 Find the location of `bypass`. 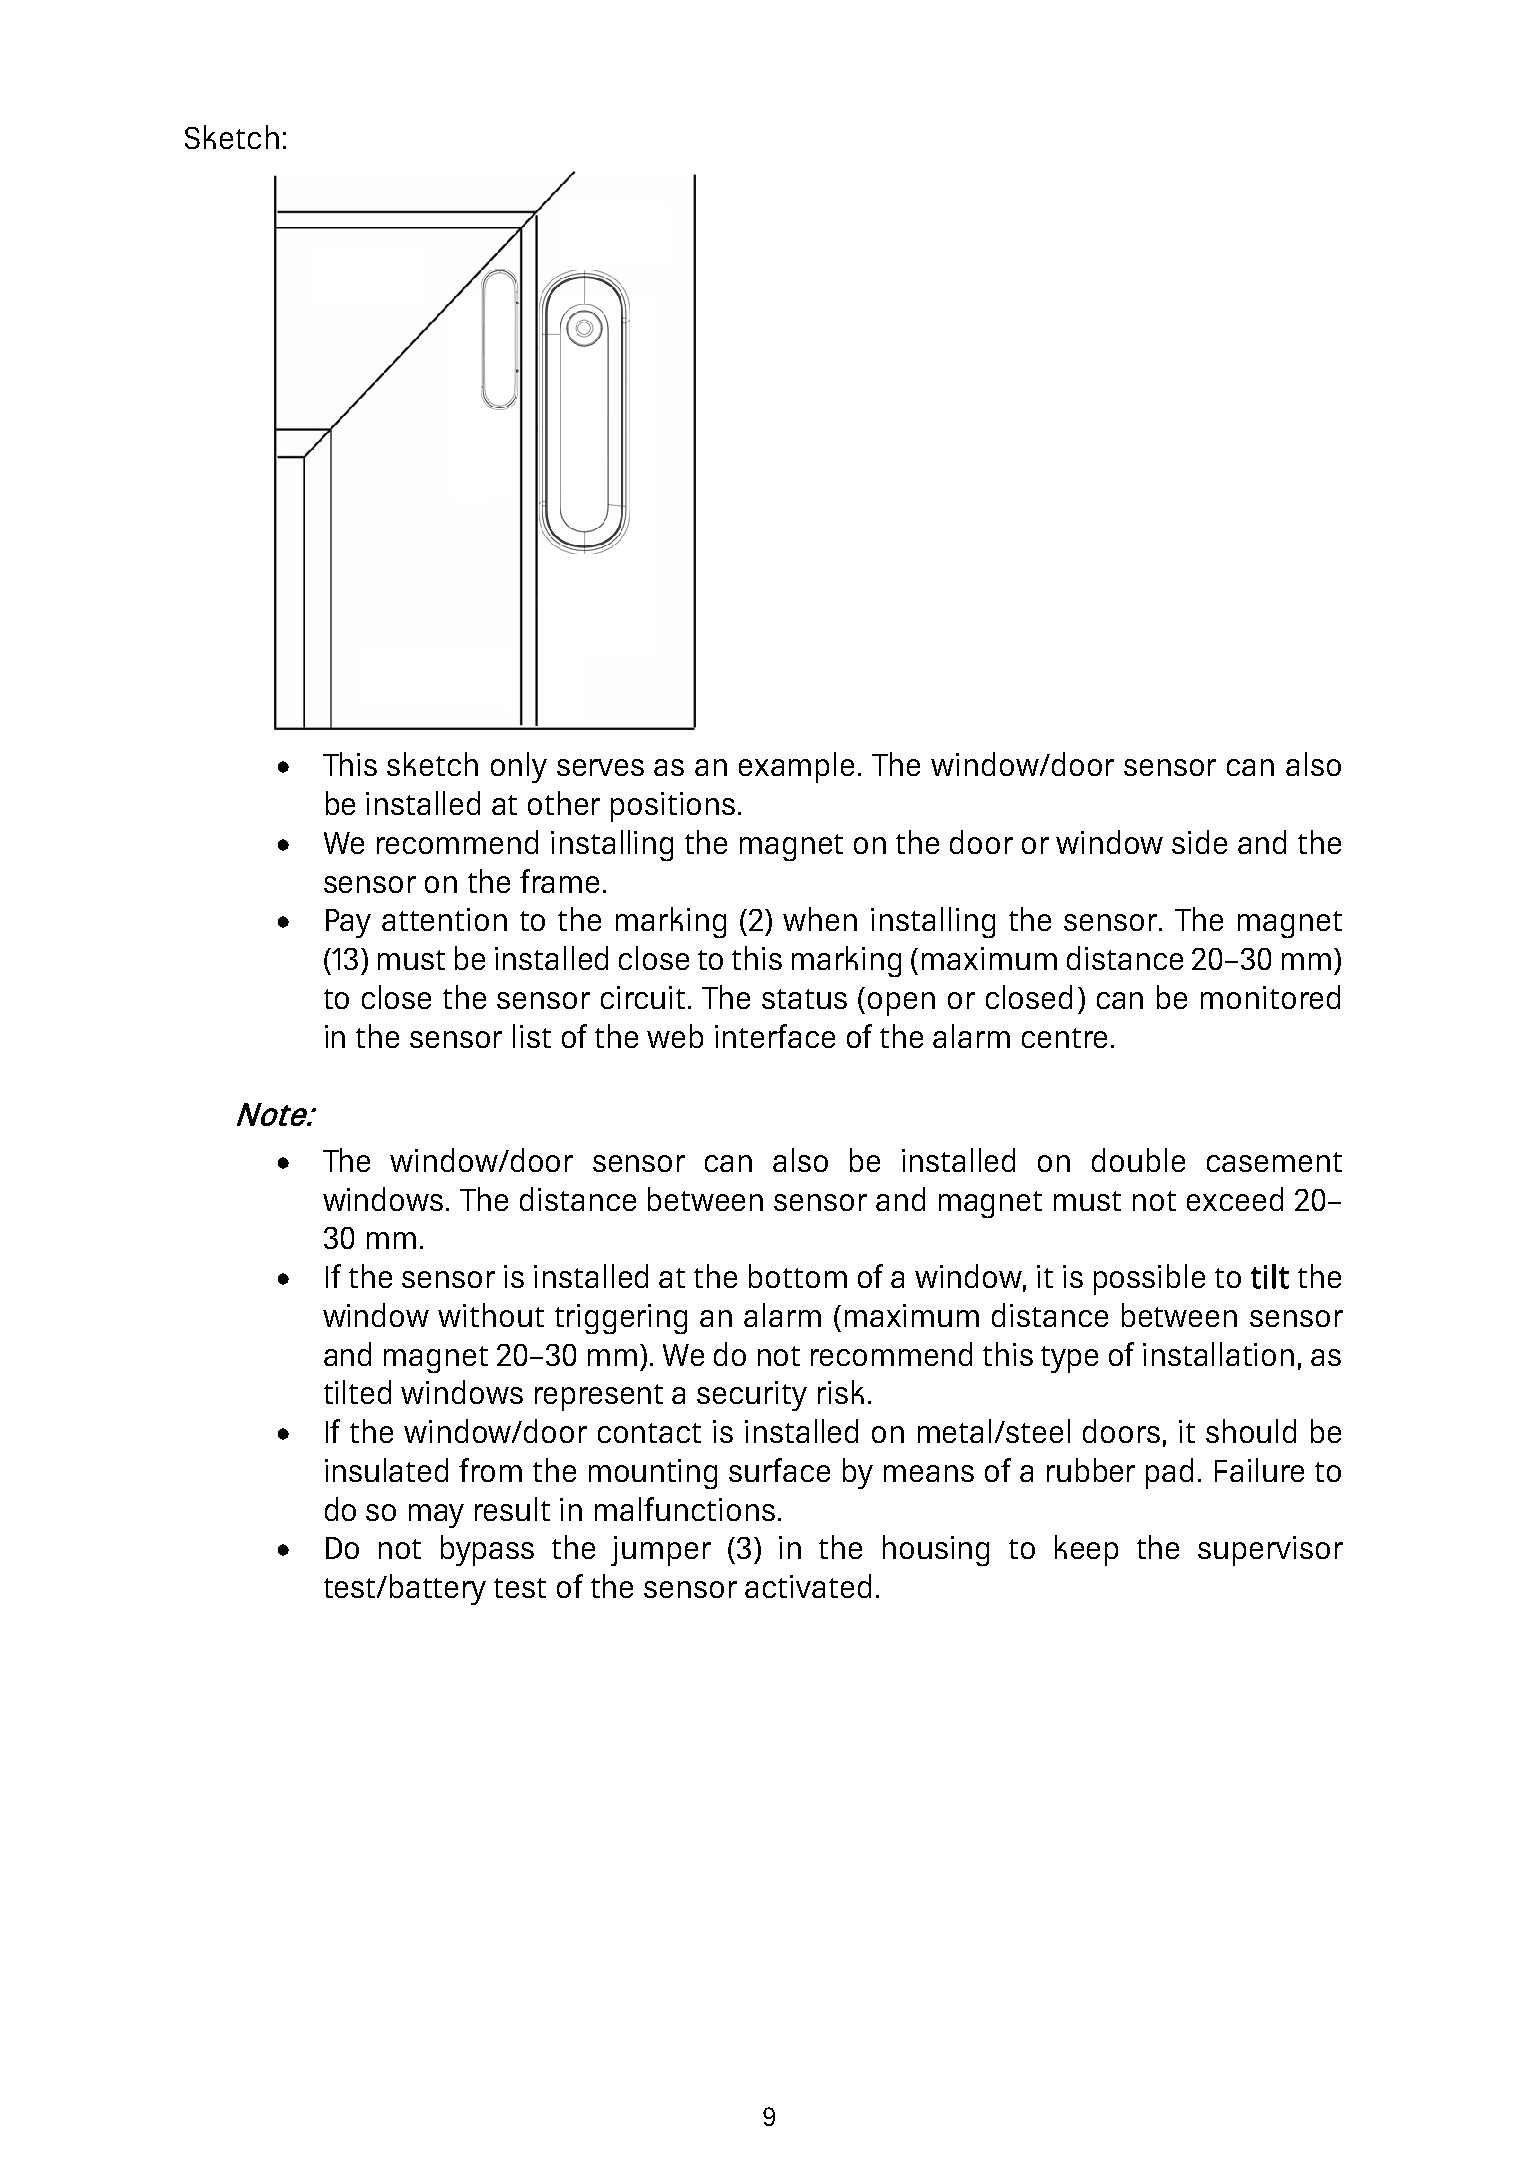

bypass is located at coordinates (487, 1550).
